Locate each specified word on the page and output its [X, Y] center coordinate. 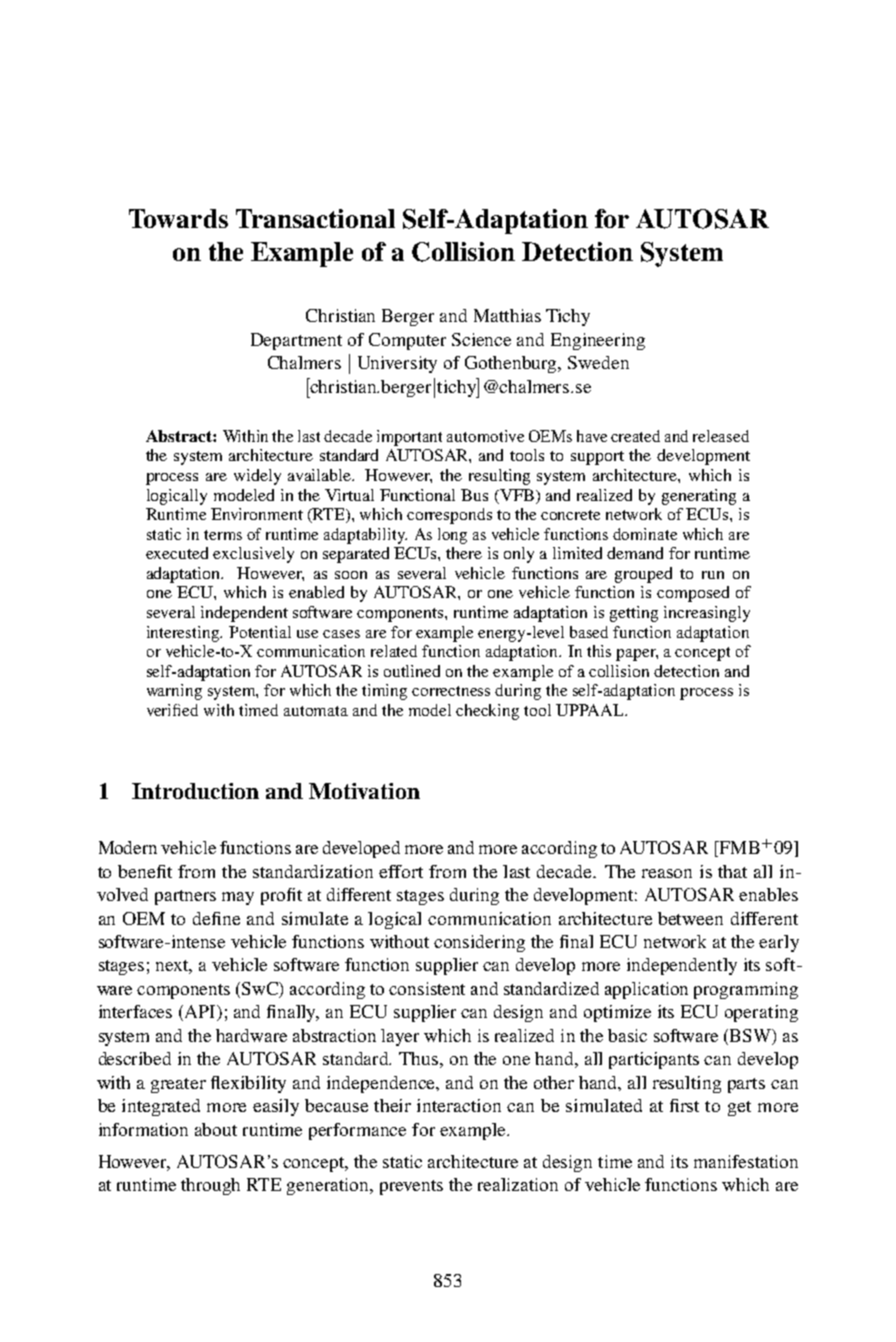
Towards [178, 218]
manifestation [746, 1161]
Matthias [507, 315]
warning [174, 692]
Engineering [598, 341]
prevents [411, 1187]
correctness [451, 691]
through [210, 1186]
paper [637, 655]
